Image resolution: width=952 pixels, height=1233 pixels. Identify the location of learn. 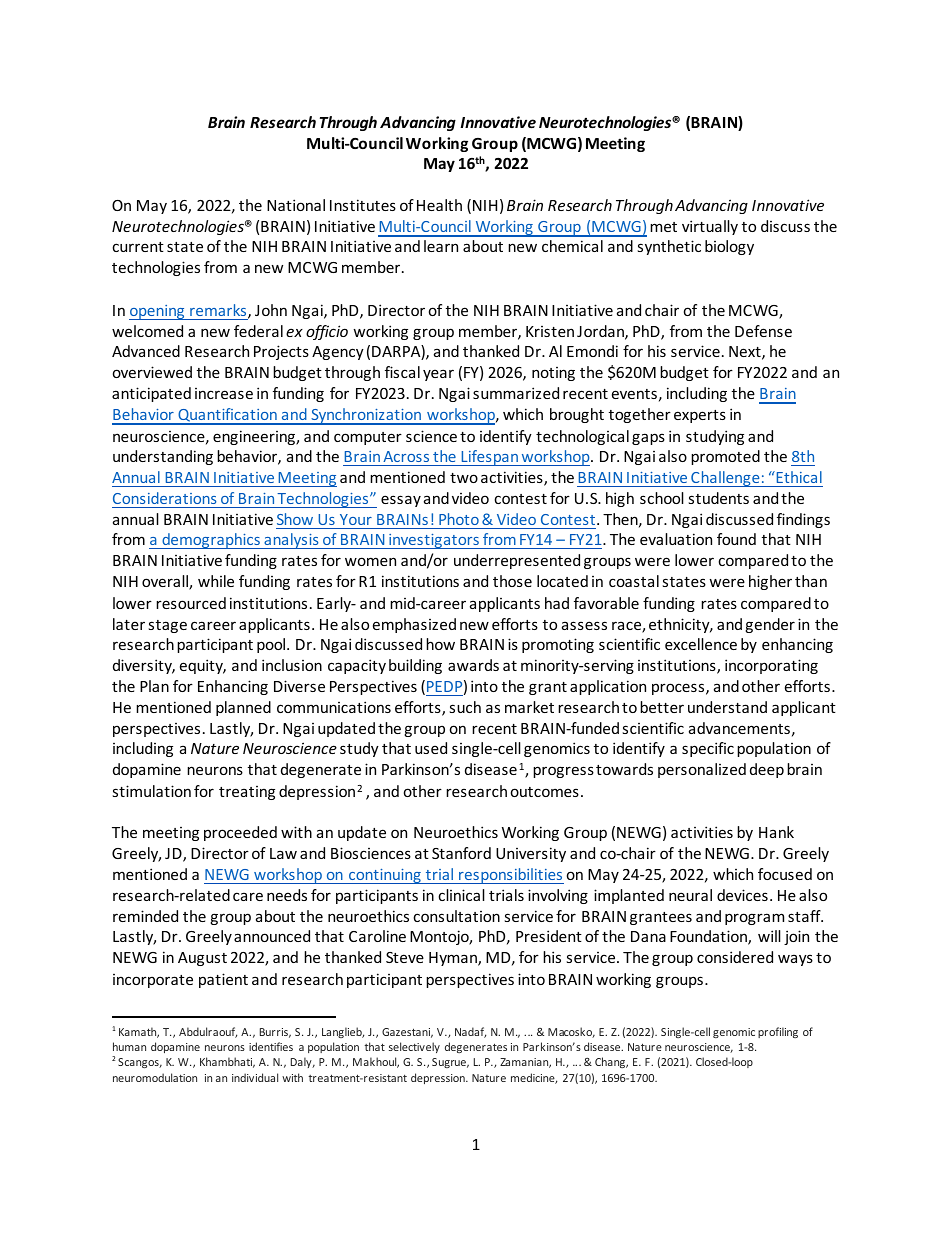
(441, 246).
